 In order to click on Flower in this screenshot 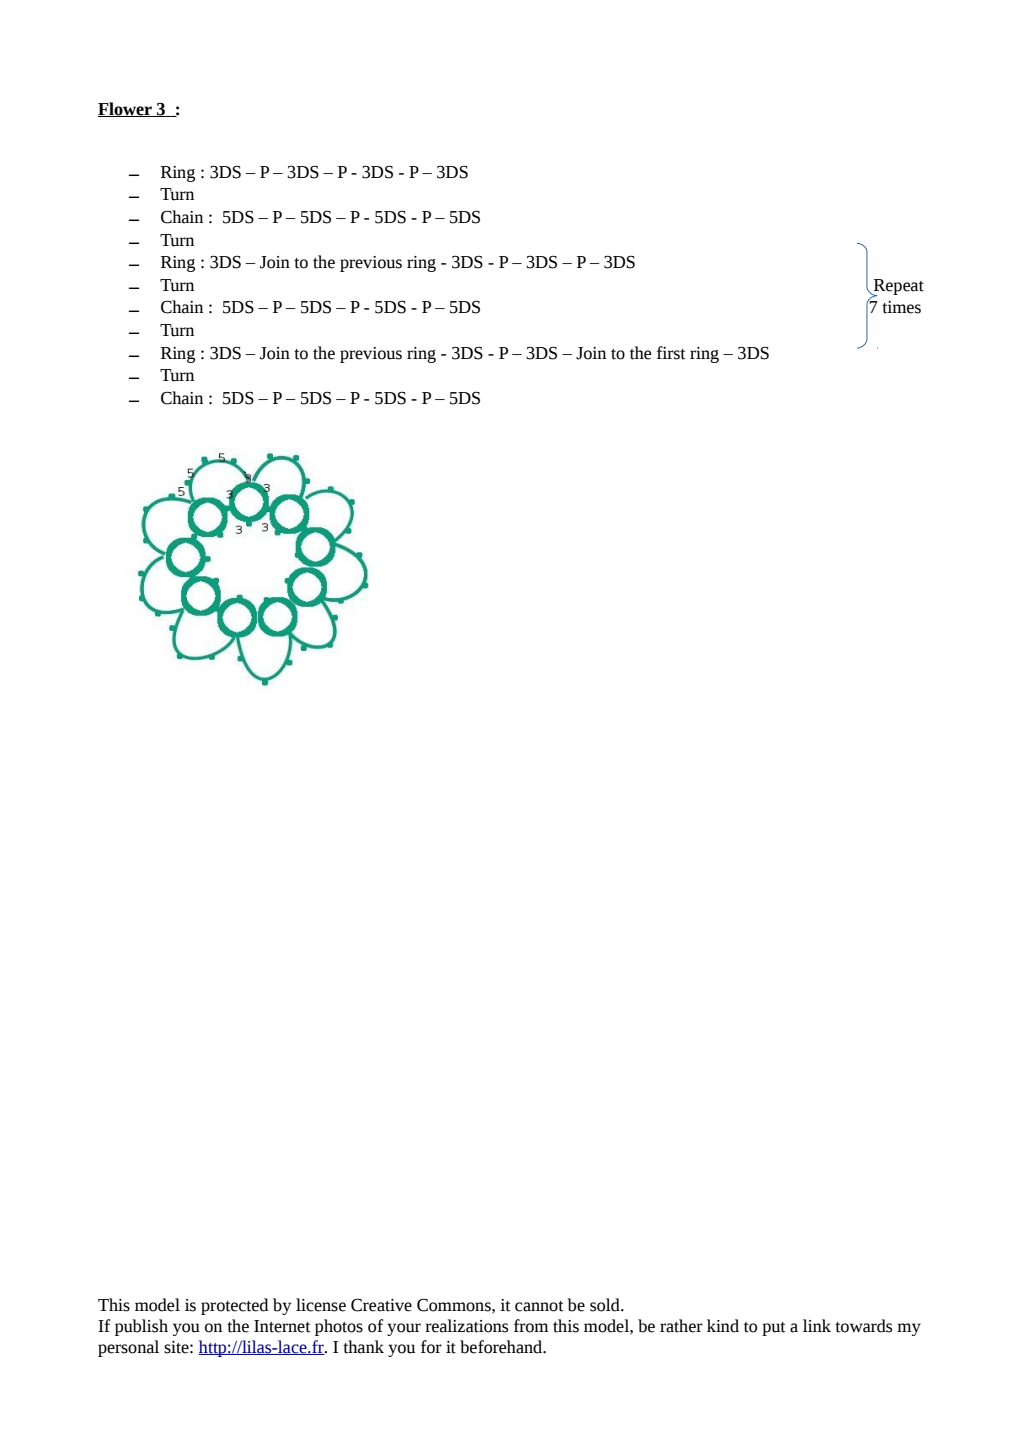, I will do `click(126, 109)`.
